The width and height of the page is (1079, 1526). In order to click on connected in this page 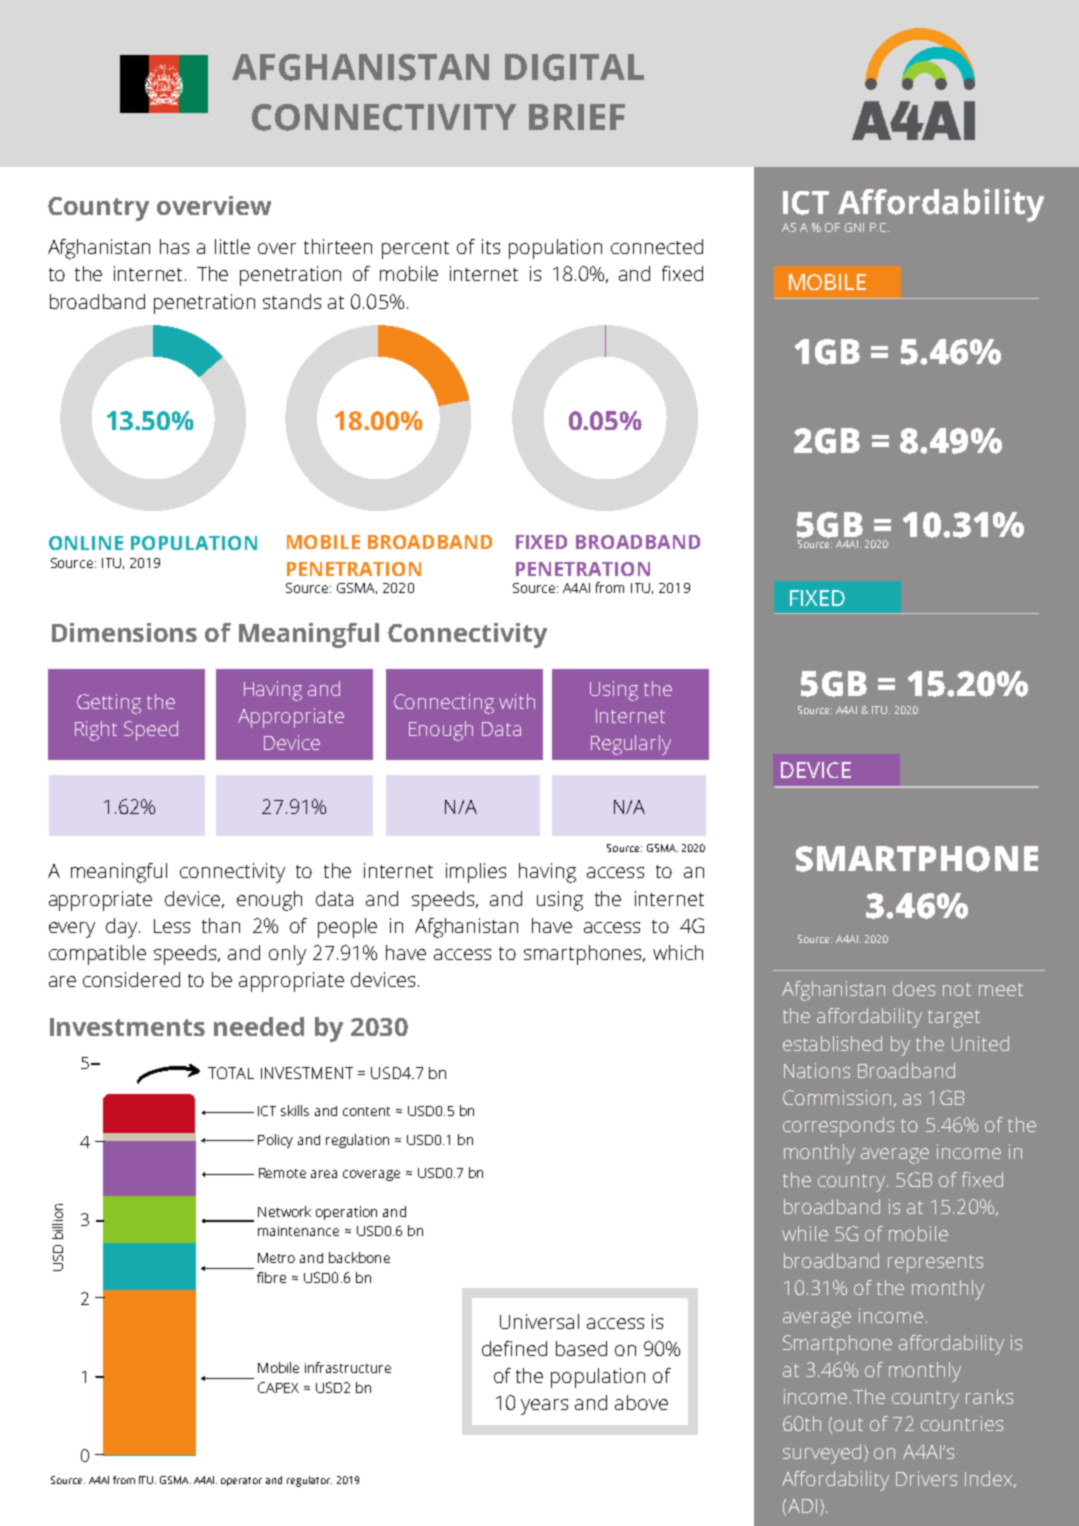, I will do `click(657, 246)`.
